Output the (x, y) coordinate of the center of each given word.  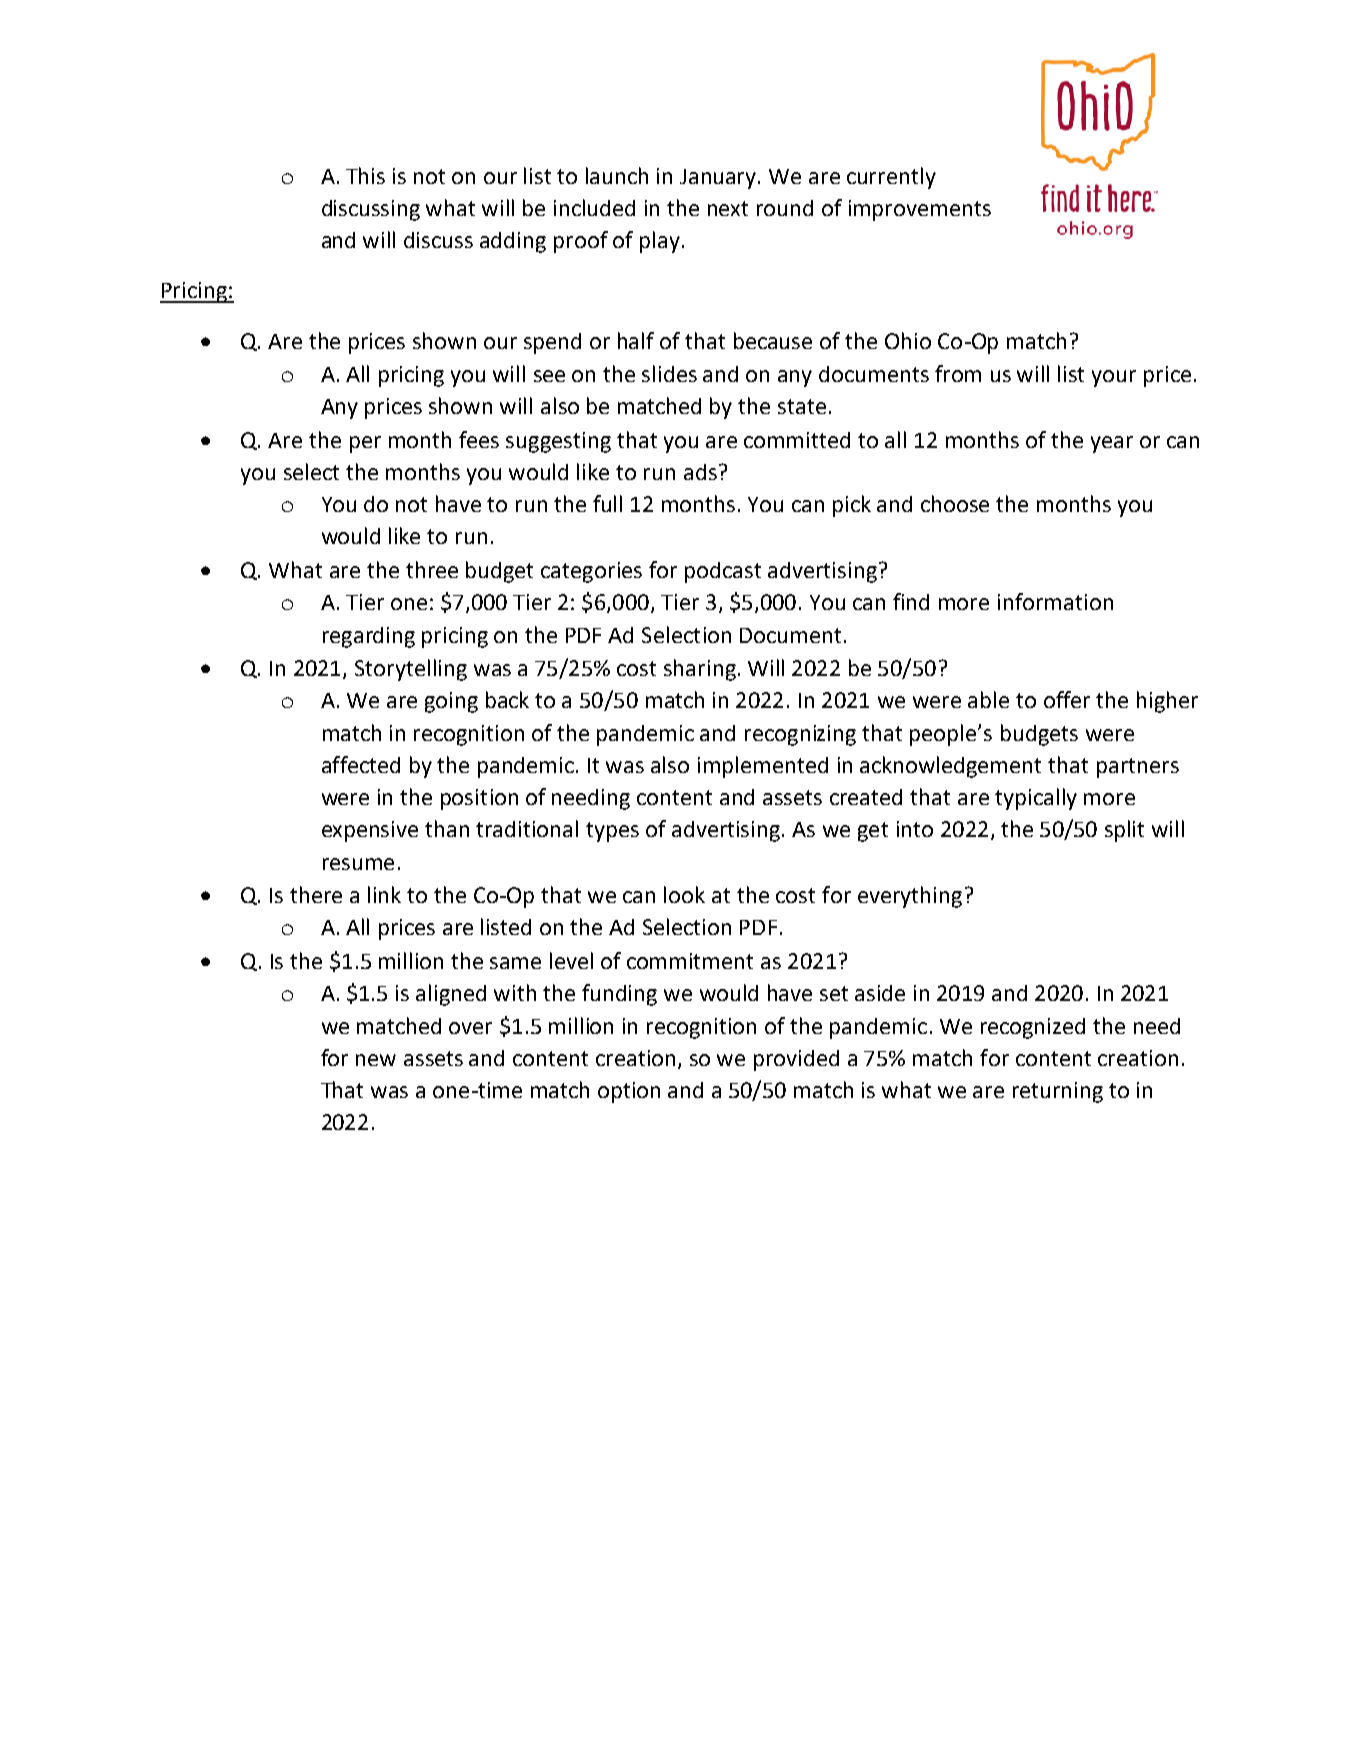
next (728, 208)
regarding (369, 637)
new (376, 1060)
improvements (920, 210)
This (365, 175)
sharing (700, 670)
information (1055, 601)
